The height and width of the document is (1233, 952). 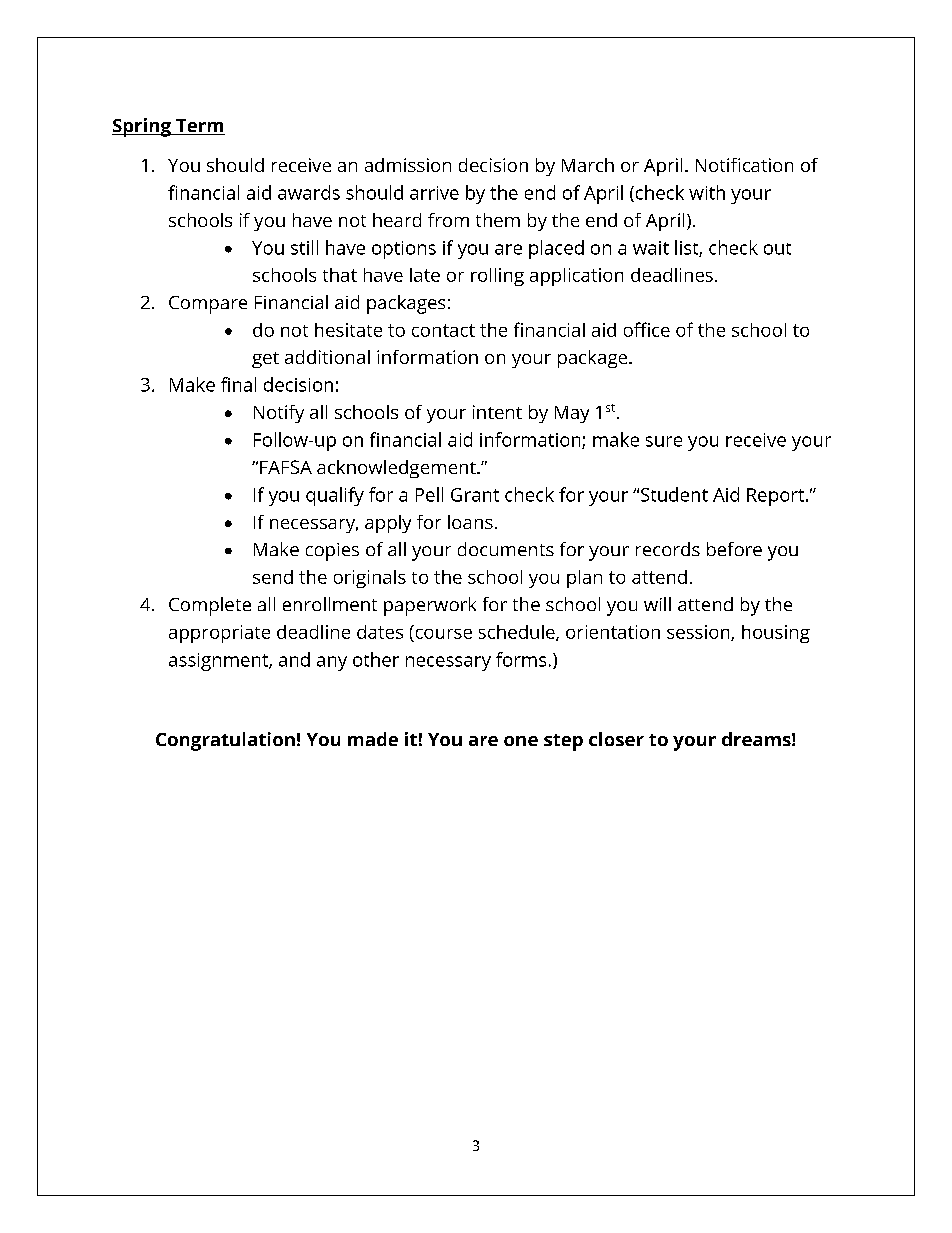 I want to click on contact, so click(x=443, y=330).
